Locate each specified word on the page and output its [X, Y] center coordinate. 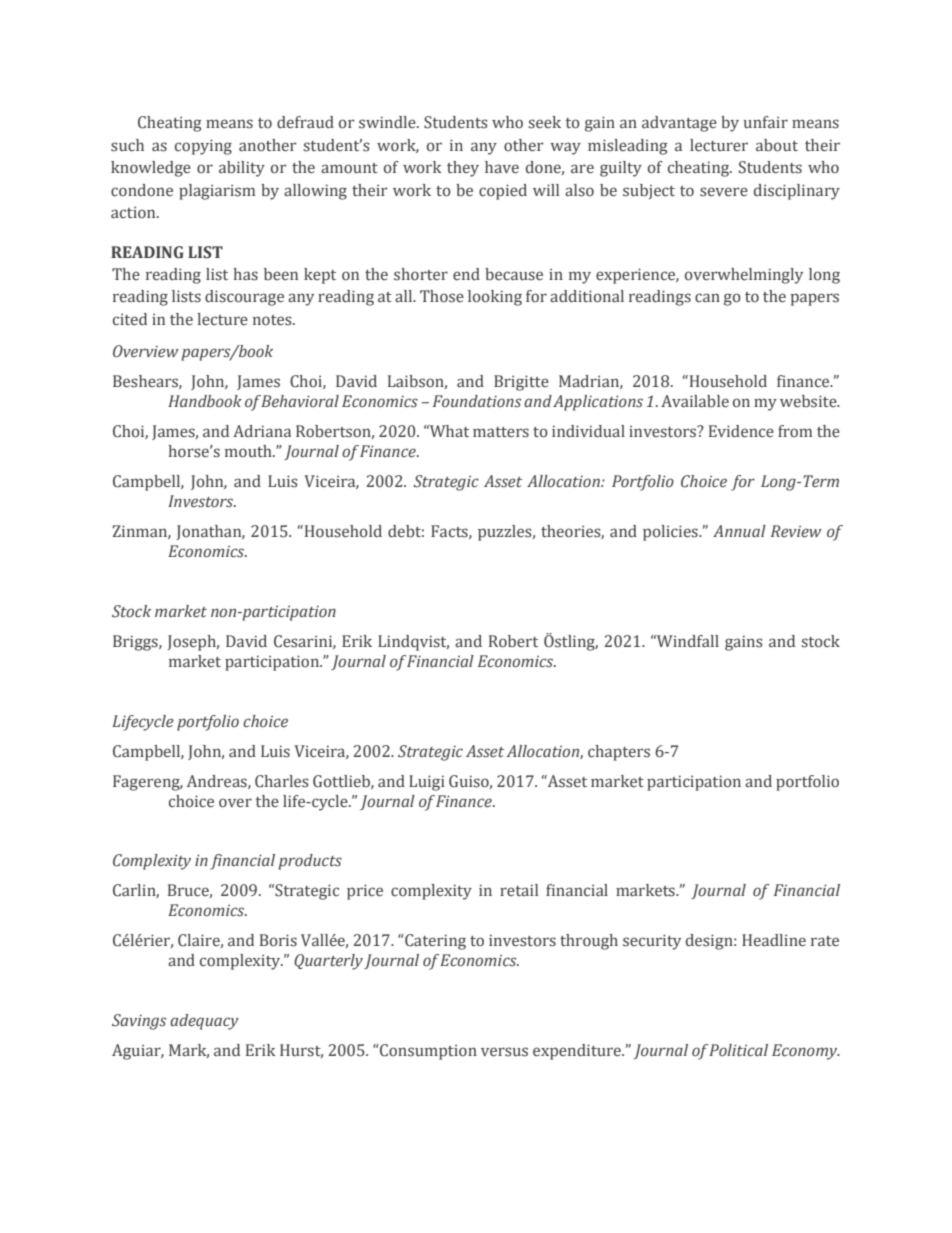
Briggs [136, 643]
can [707, 297]
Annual [739, 531]
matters [501, 432]
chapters [619, 753]
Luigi [427, 783]
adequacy [204, 1022]
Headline [774, 940]
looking [495, 298]
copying [203, 147]
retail [519, 890]
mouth [249, 451]
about [777, 145]
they [463, 169]
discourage [244, 298]
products [310, 862]
